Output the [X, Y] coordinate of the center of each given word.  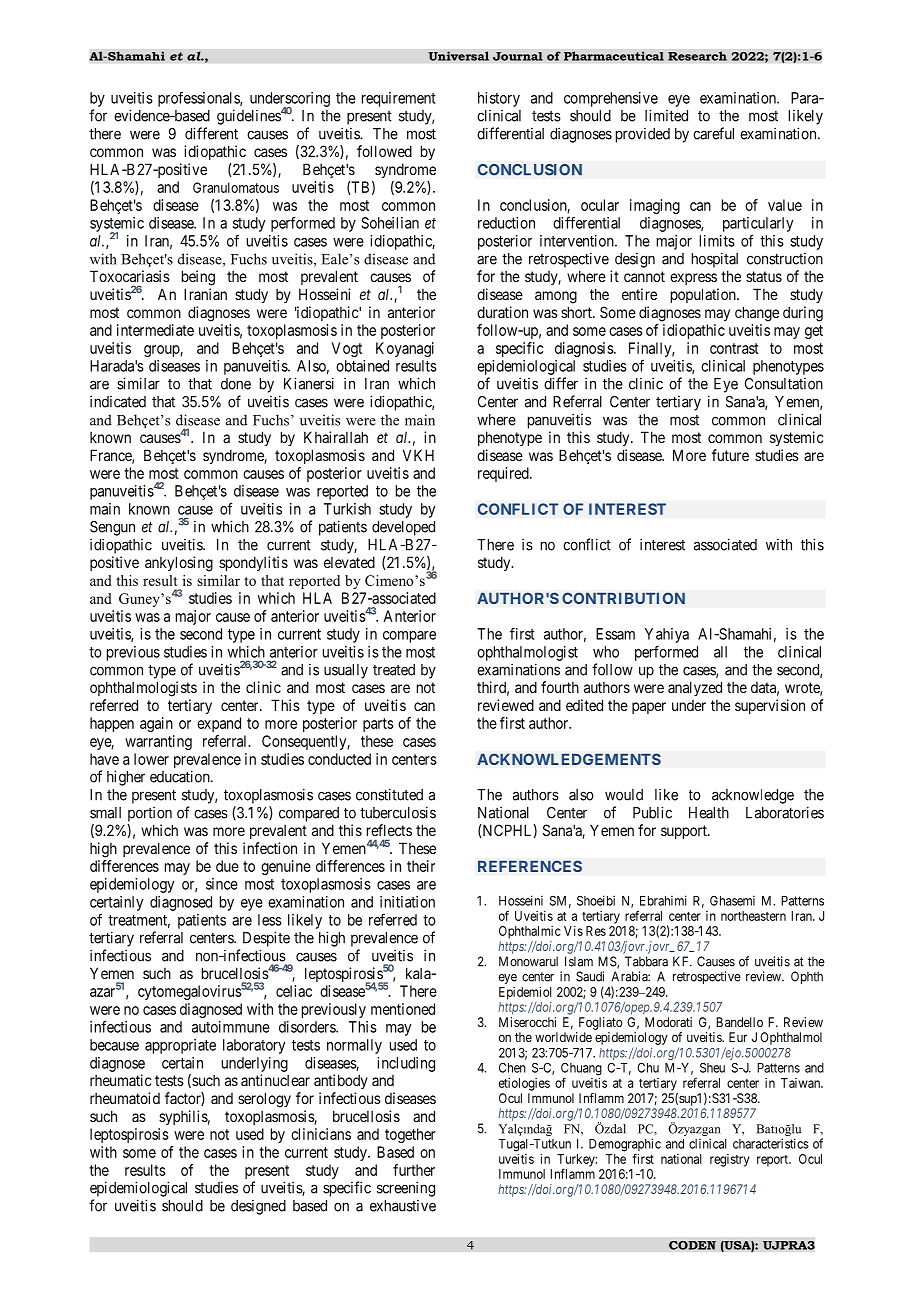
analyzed [695, 688]
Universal [458, 56]
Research [697, 56]
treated [394, 670]
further [414, 1170]
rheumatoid [125, 1098]
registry [730, 1160]
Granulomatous [236, 187]
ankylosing [179, 564]
